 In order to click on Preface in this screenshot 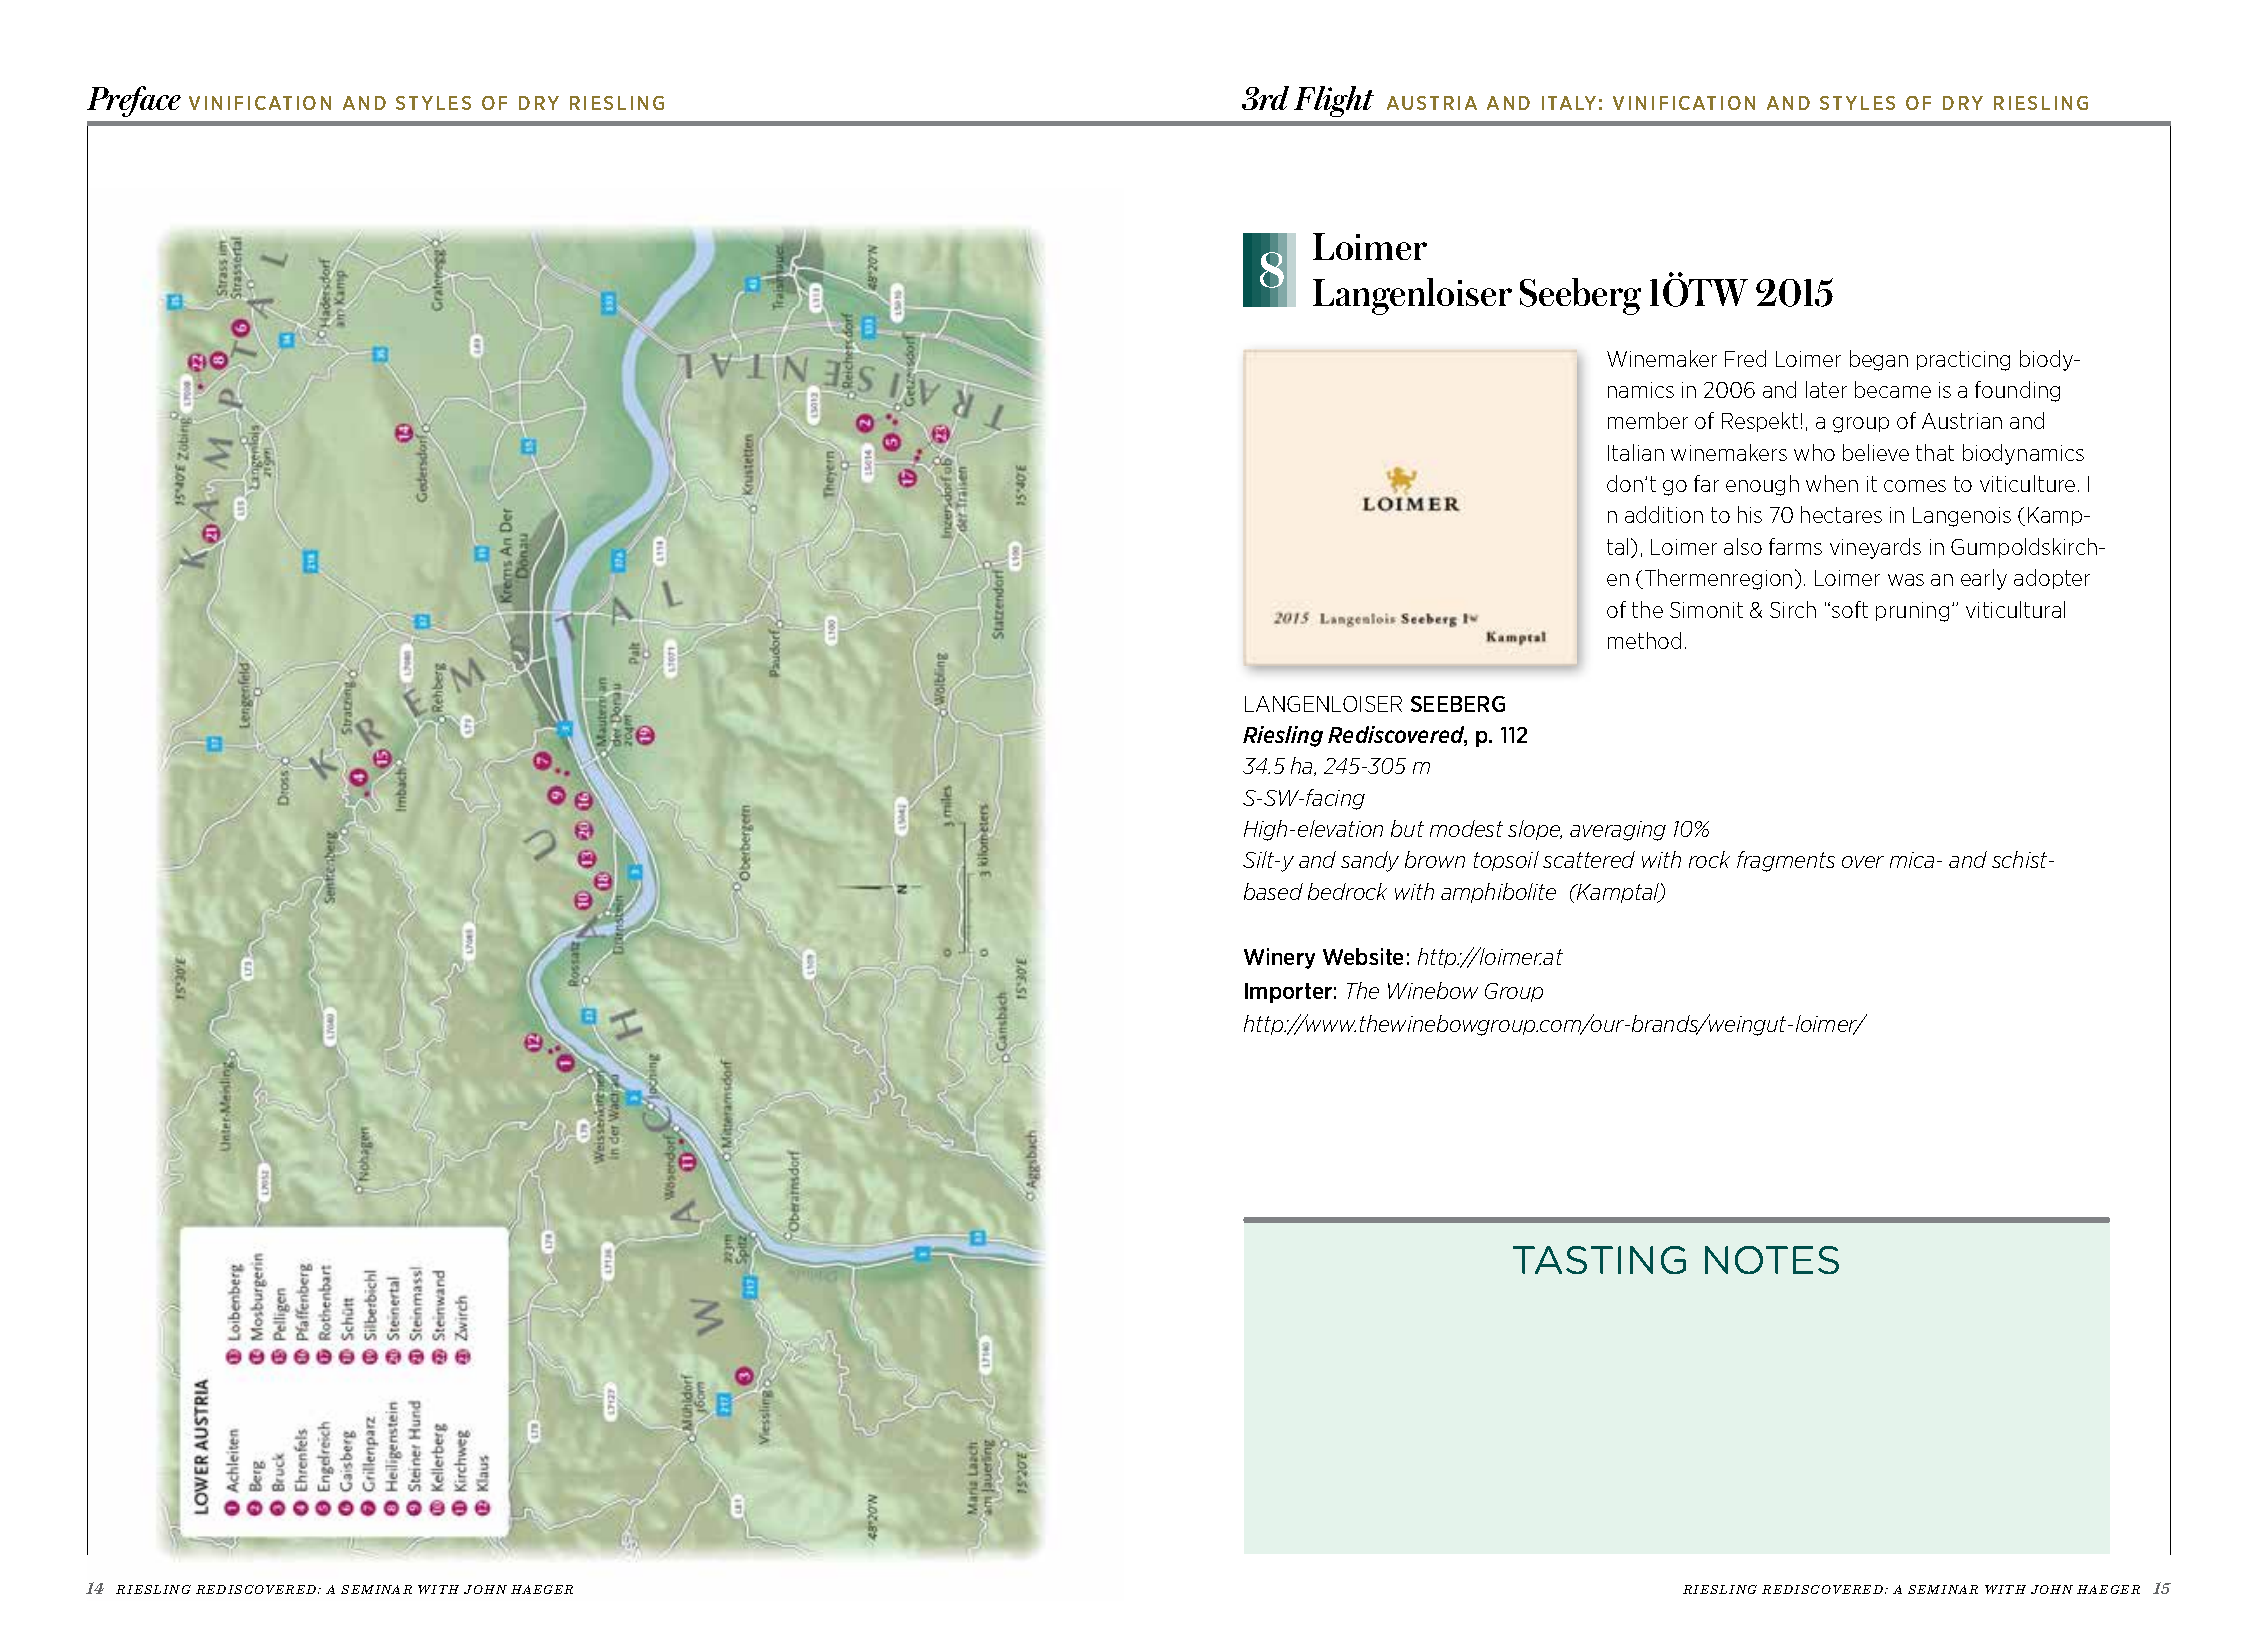, I will do `click(134, 101)`.
